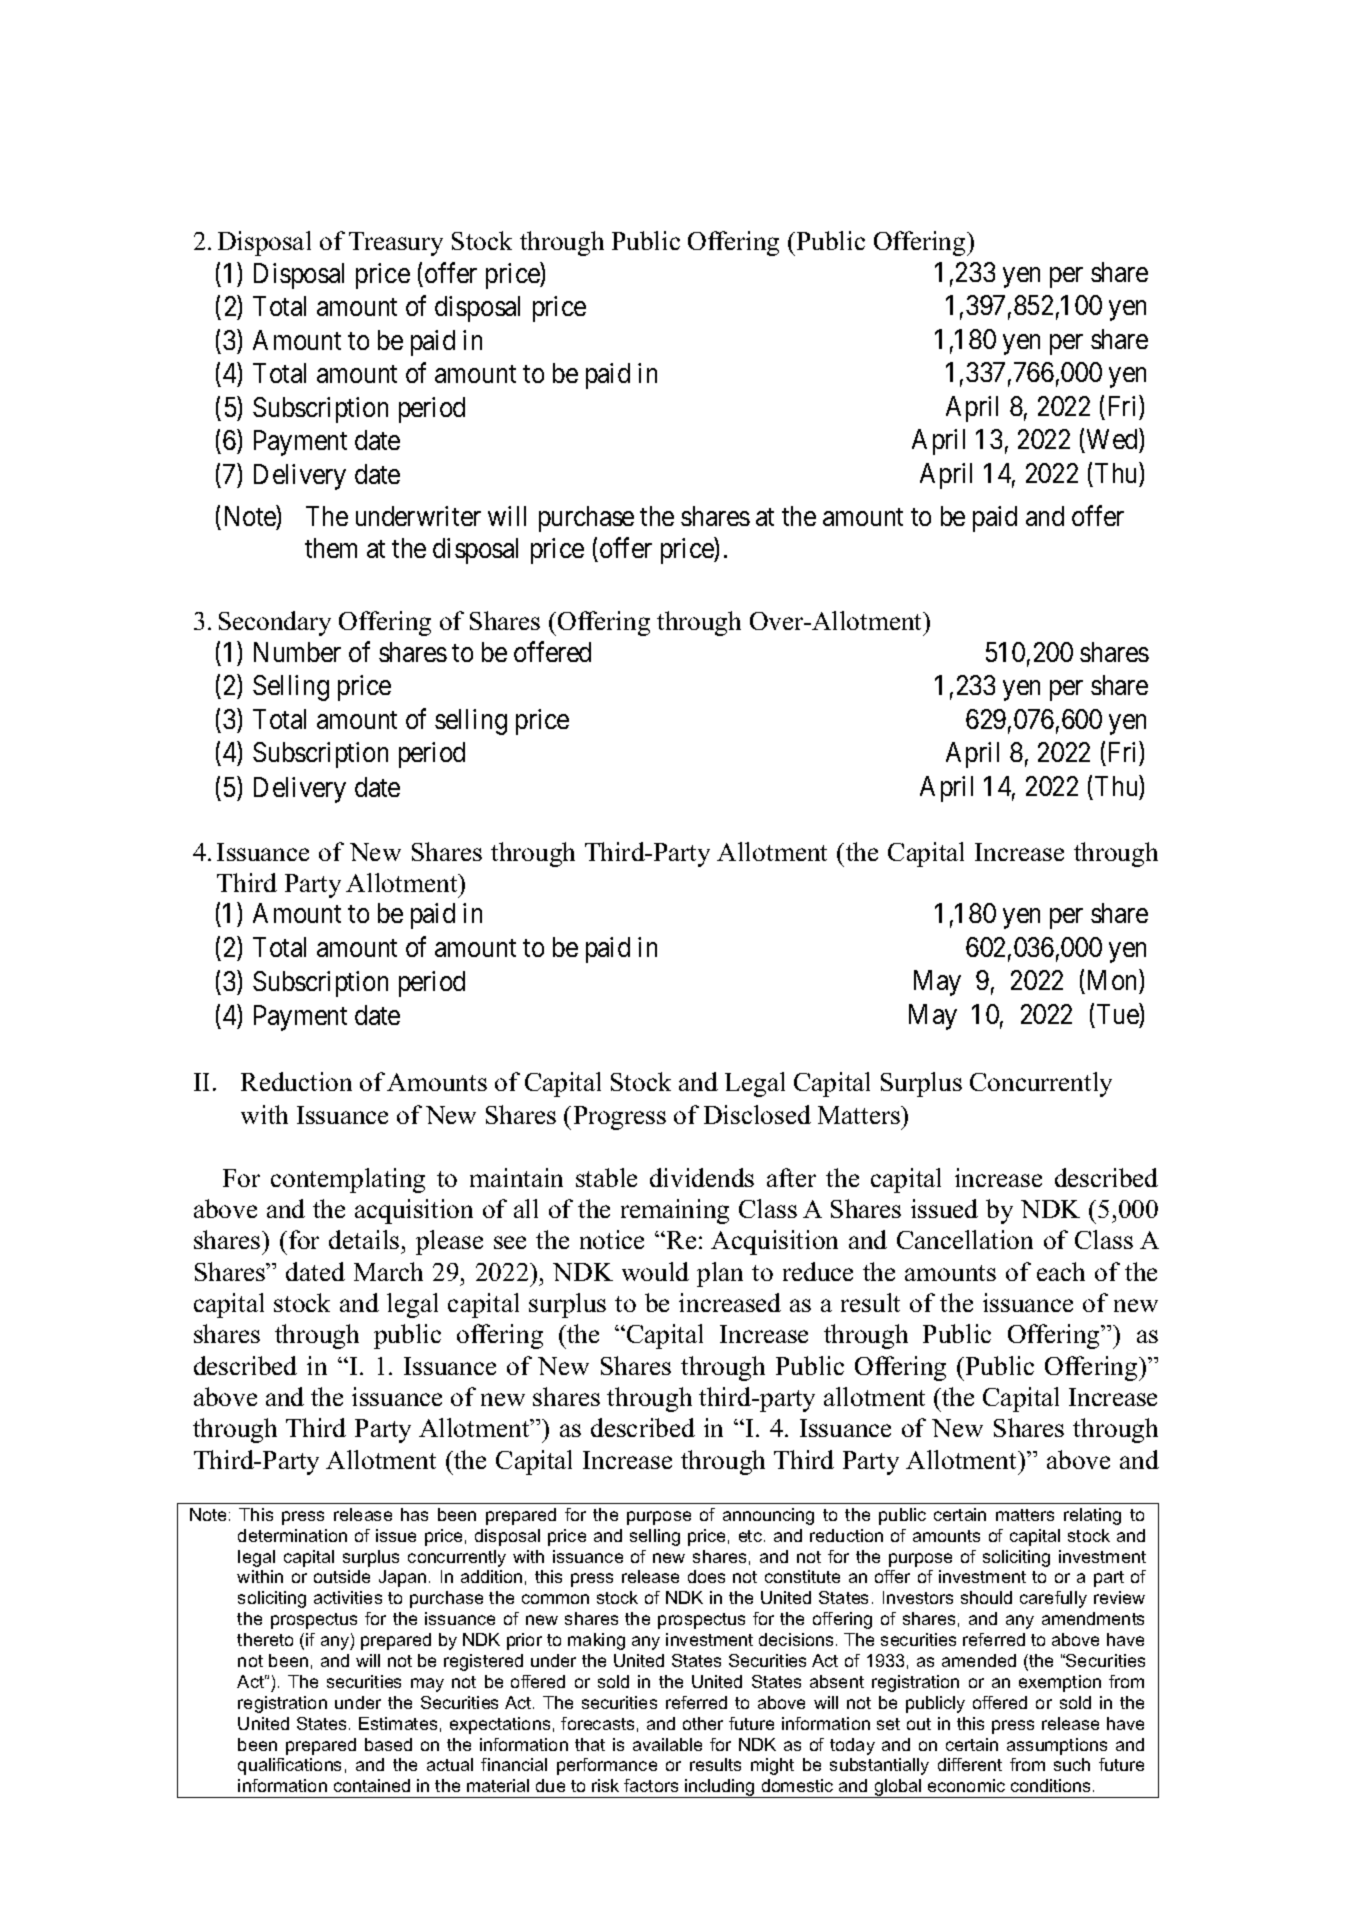 This image has height=1912, width=1352. I want to click on Wed, so click(1112, 439).
